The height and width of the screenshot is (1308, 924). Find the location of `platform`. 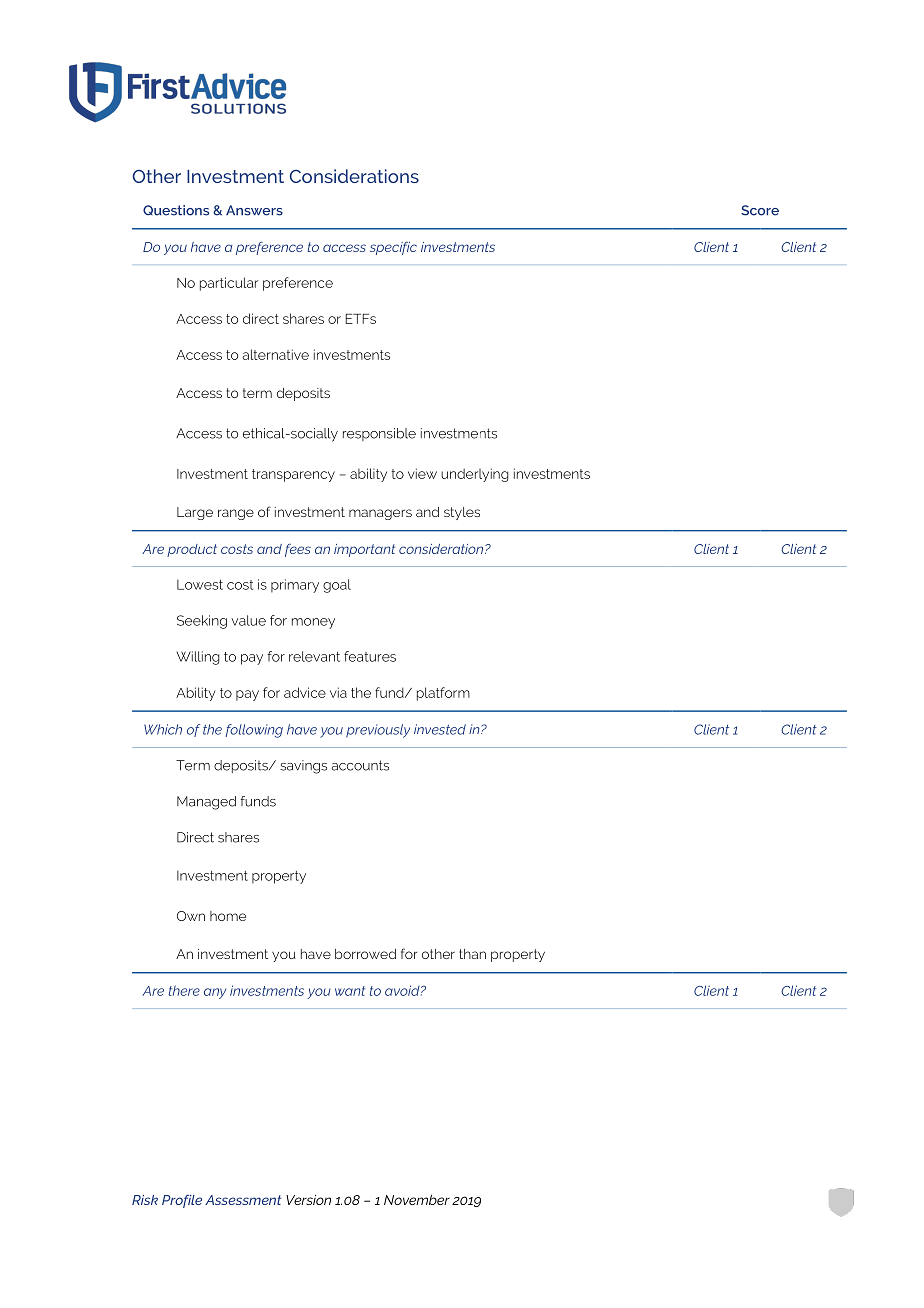

platform is located at coordinates (443, 694).
